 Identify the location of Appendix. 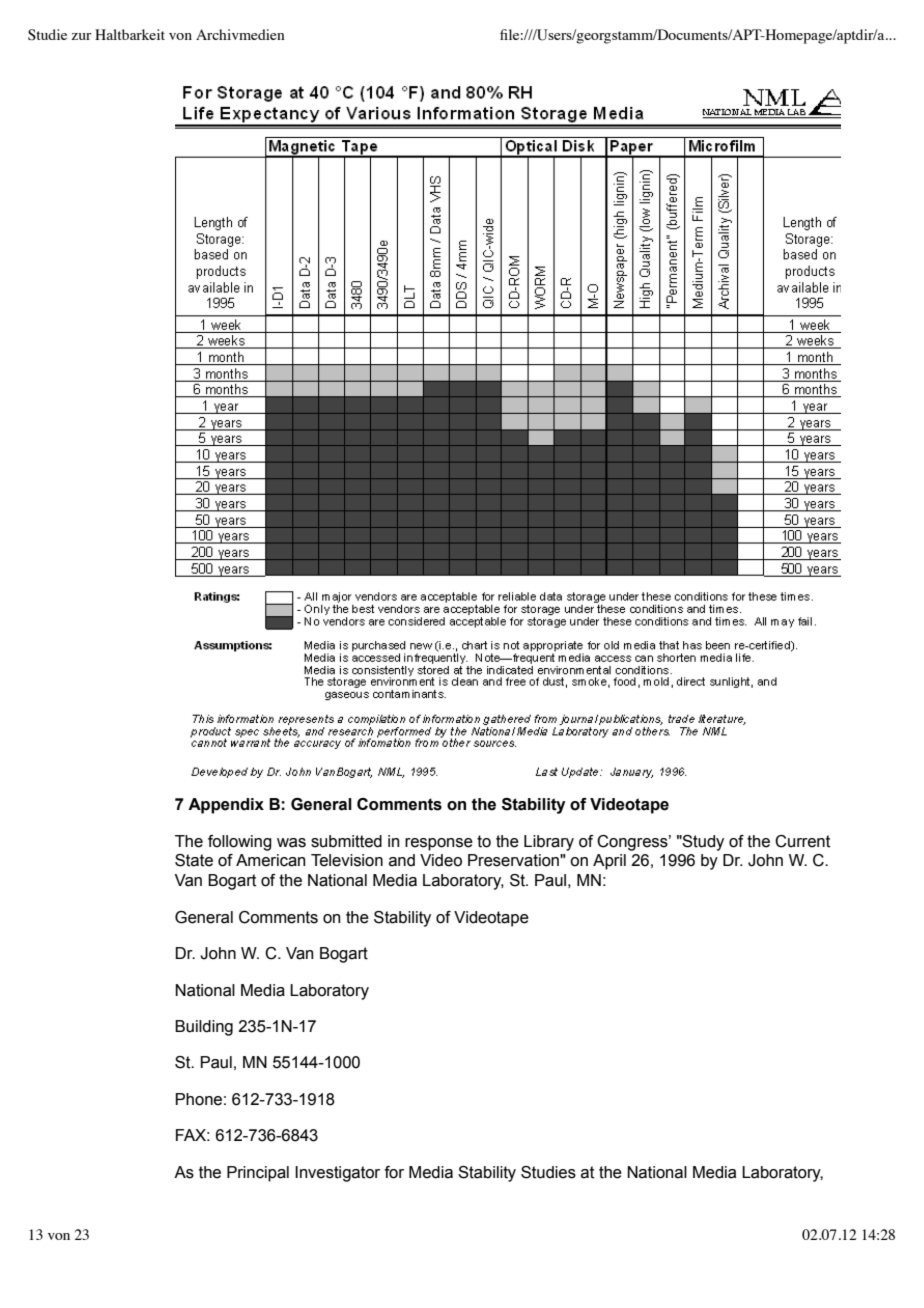
(226, 806).
